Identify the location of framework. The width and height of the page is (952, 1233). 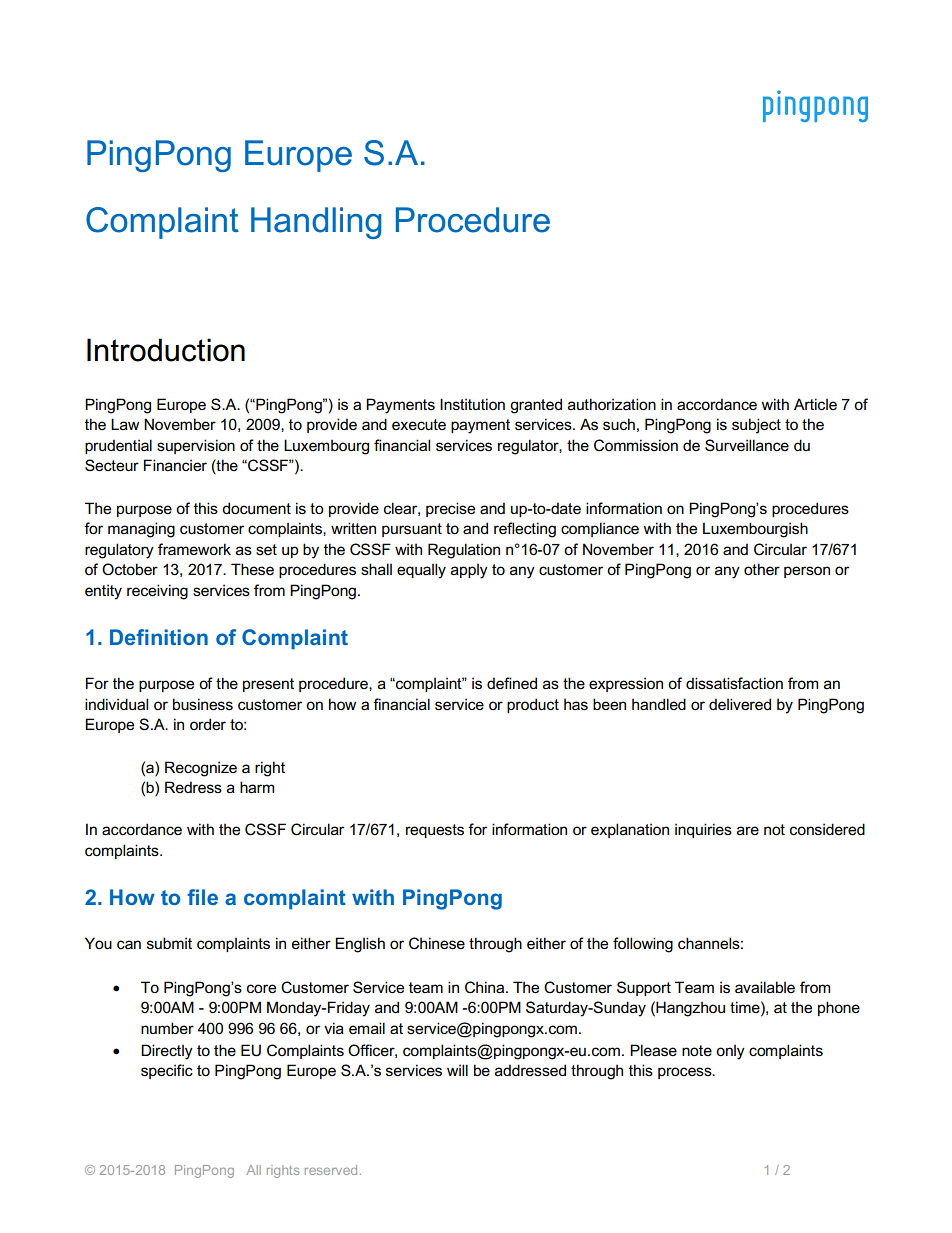
(194, 549).
